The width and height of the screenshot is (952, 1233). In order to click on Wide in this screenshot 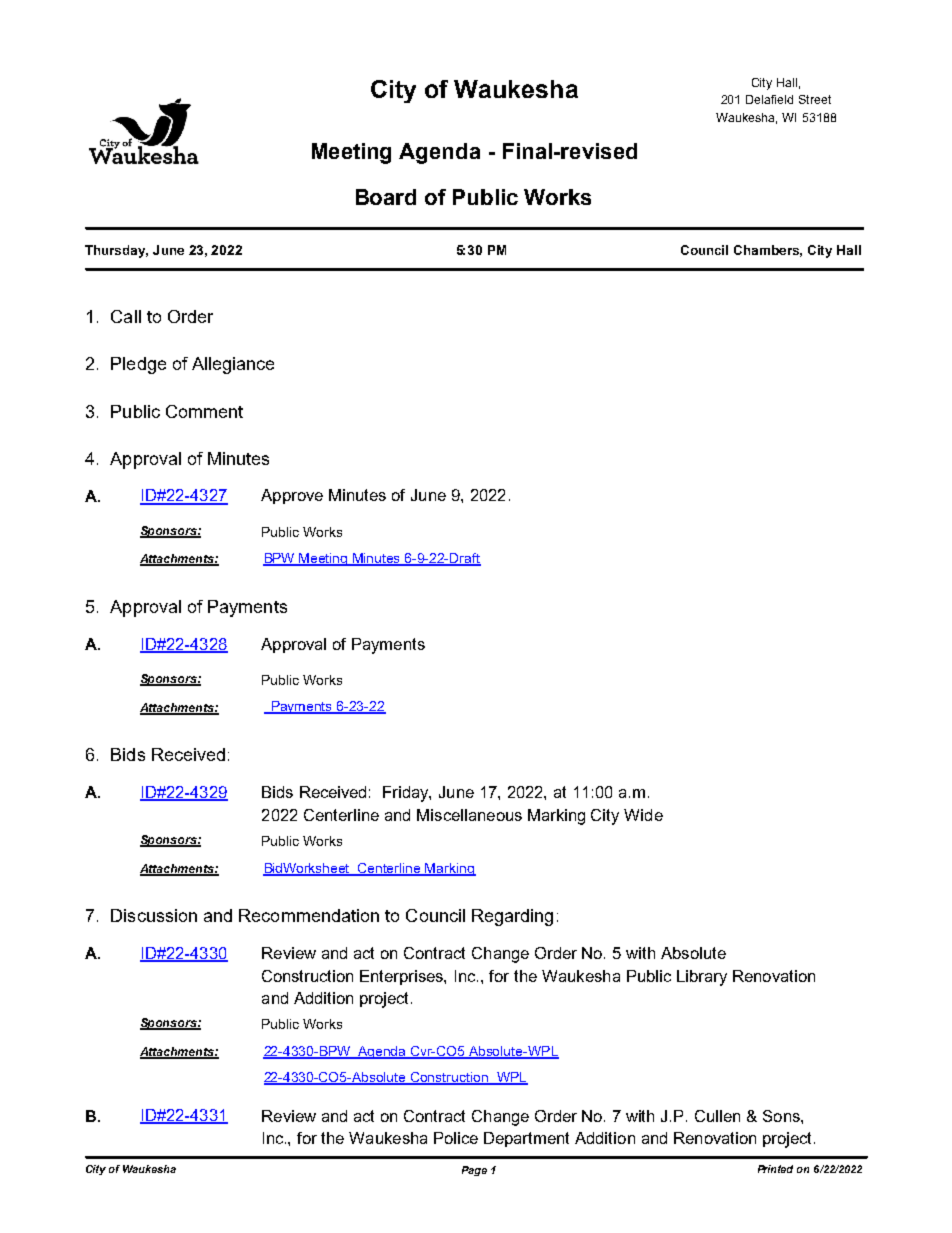, I will do `click(643, 815)`.
